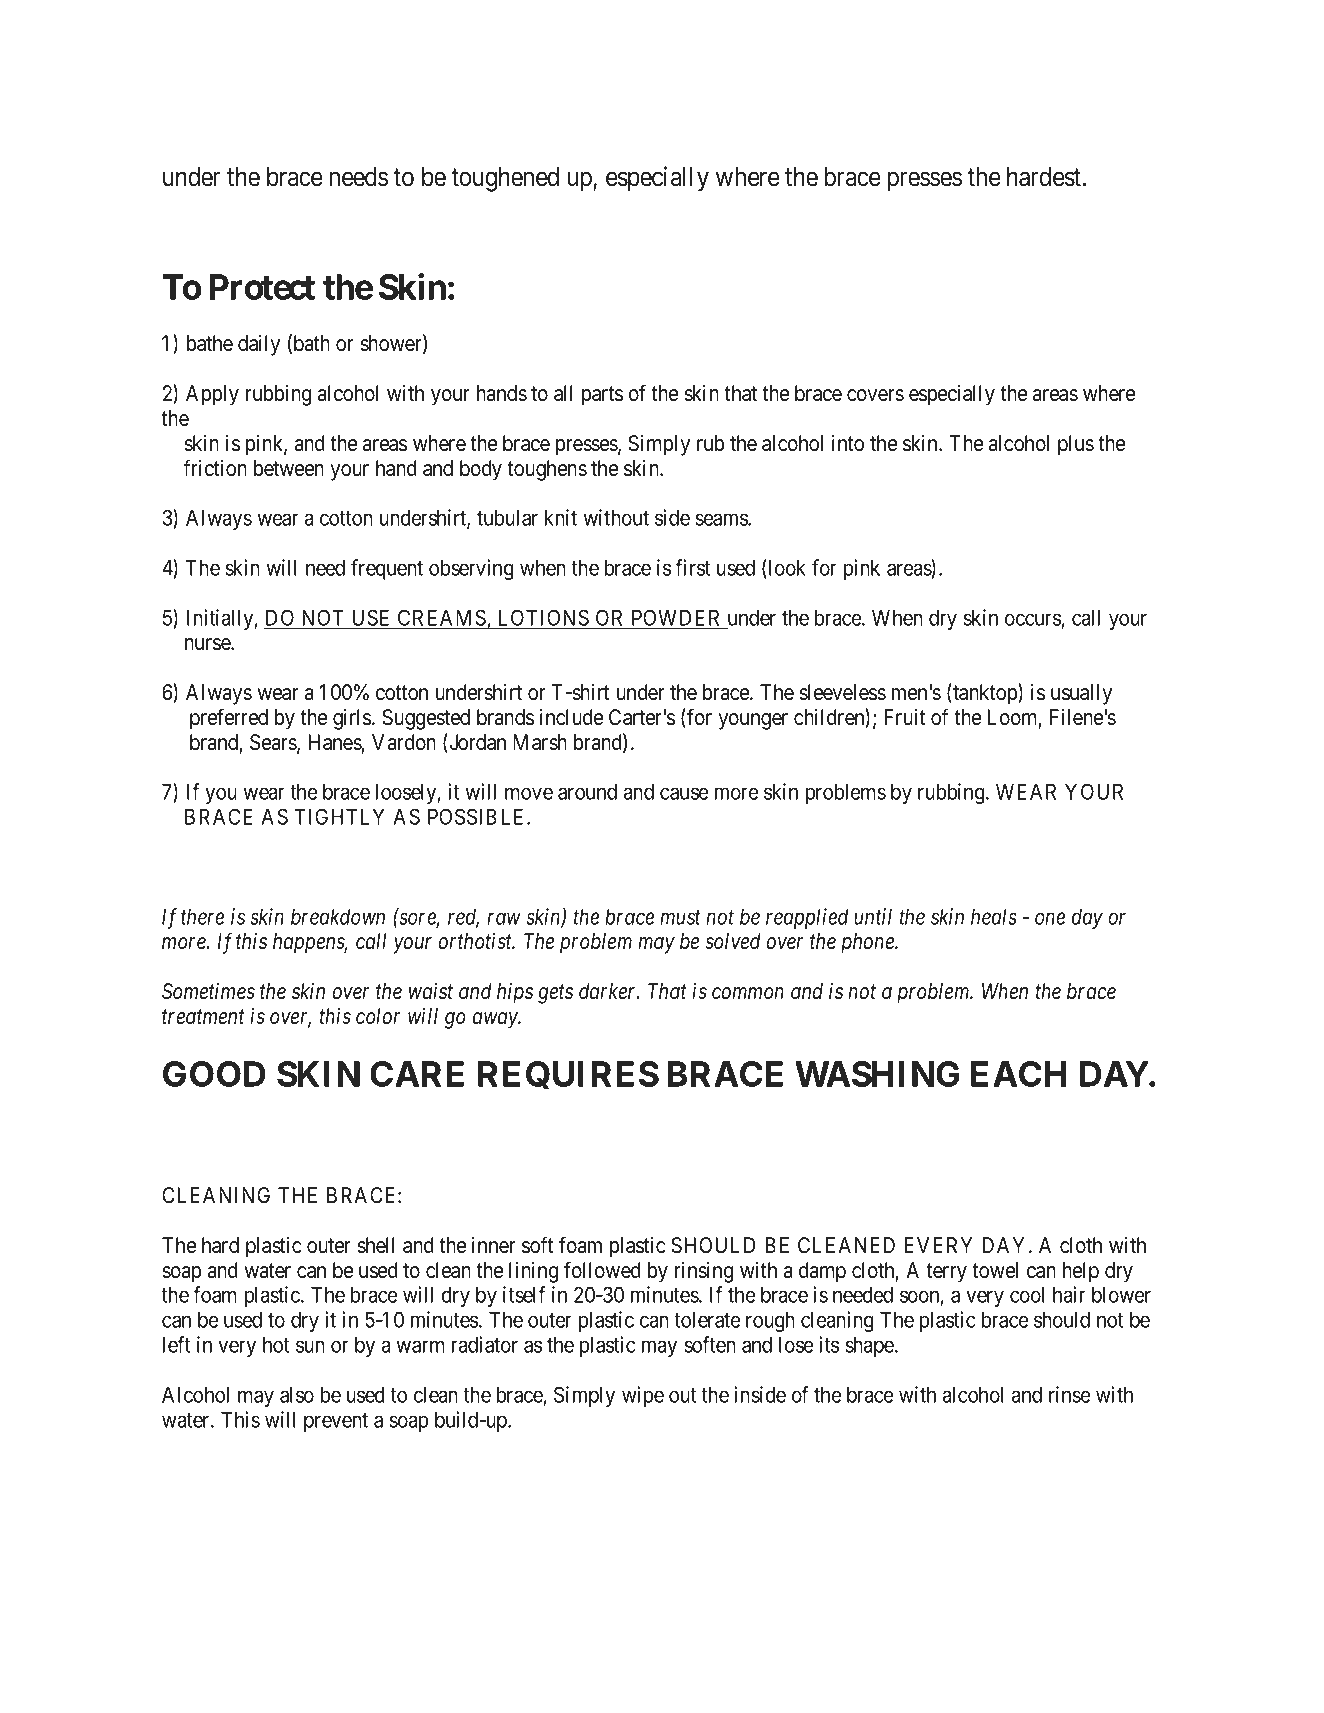 This screenshot has height=1713, width=1324. What do you see at coordinates (609, 991) in the screenshot?
I see `darker` at bounding box center [609, 991].
